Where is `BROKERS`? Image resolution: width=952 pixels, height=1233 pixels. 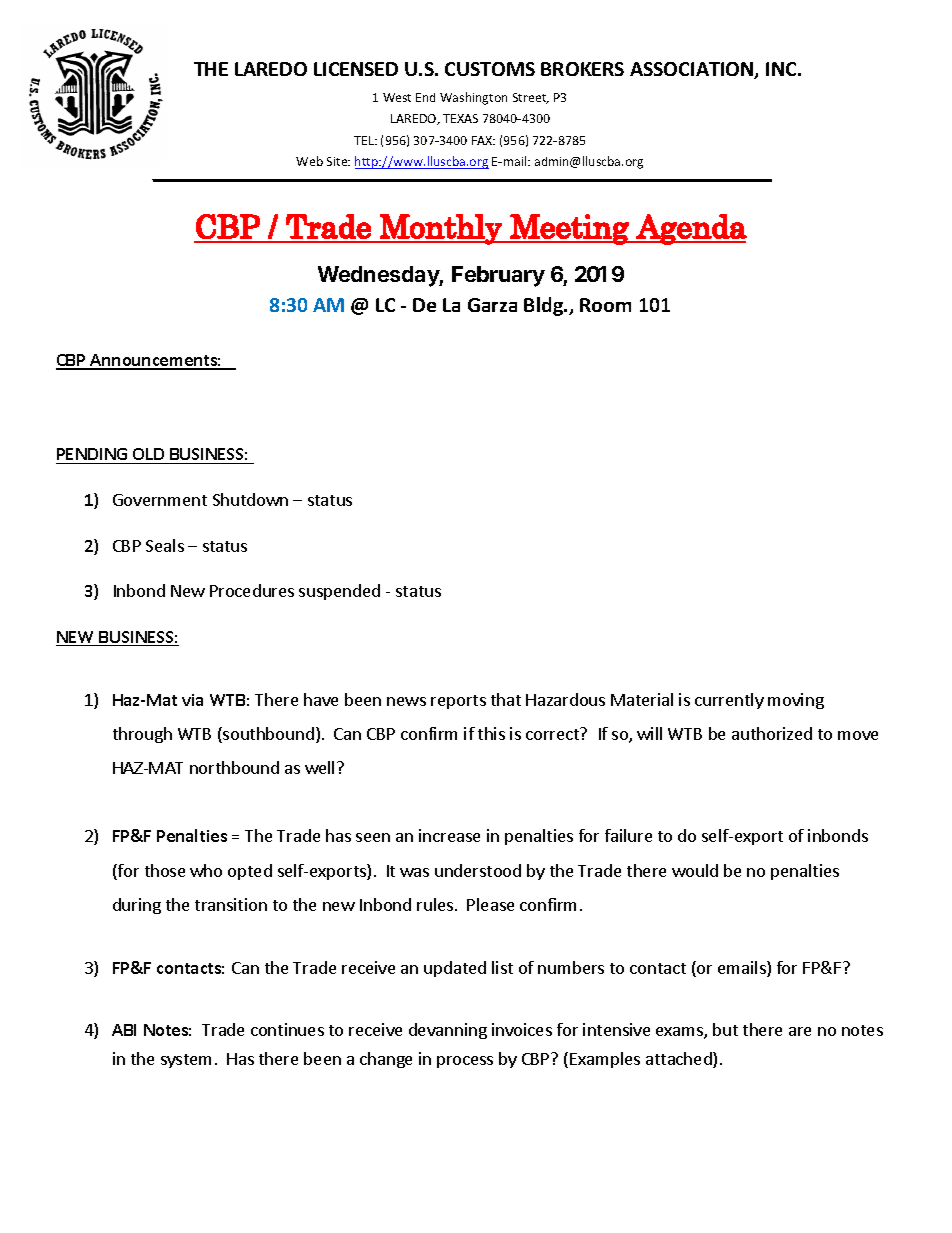 BROKERS is located at coordinates (582, 69).
